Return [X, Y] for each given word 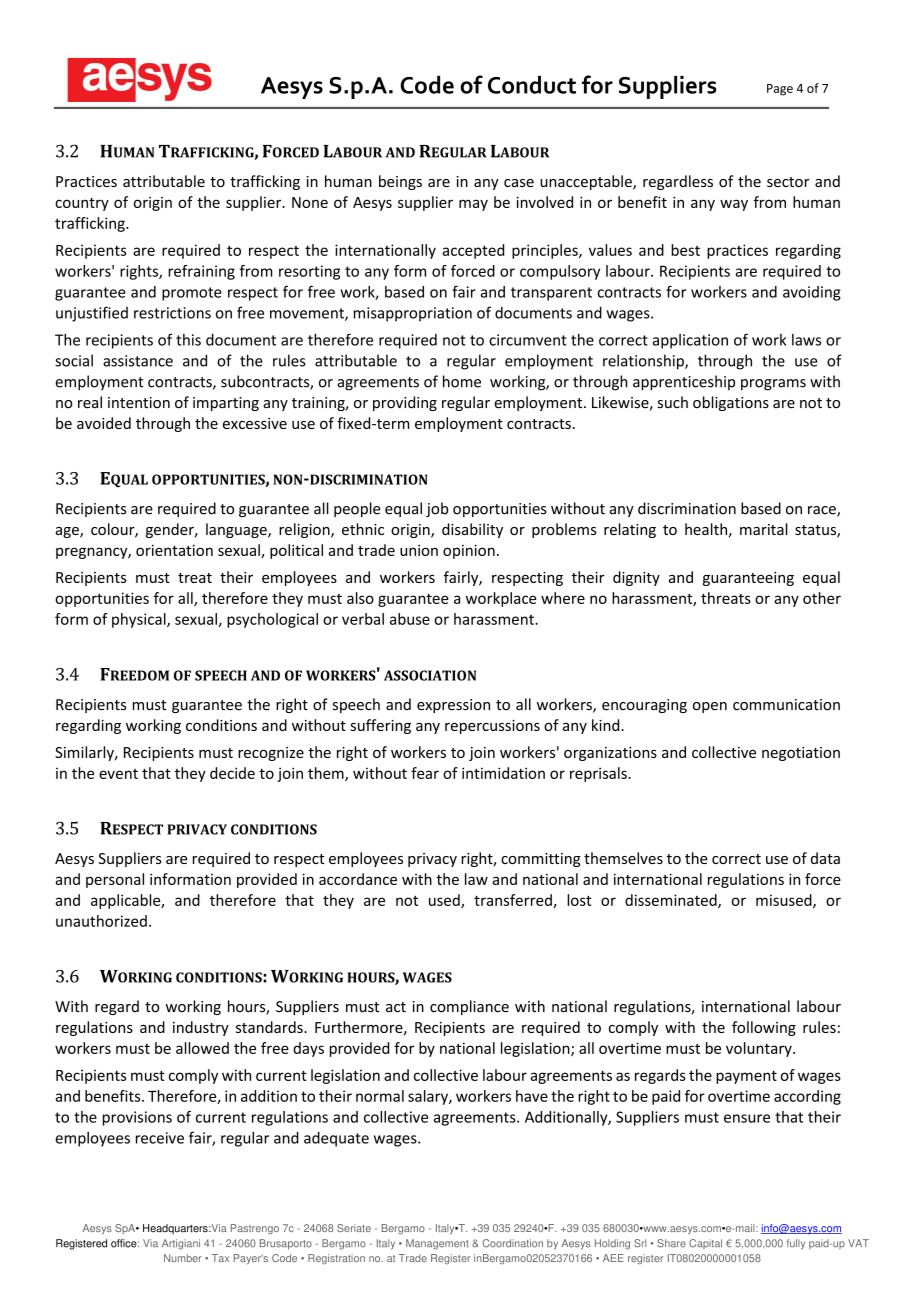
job [437, 509]
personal [115, 880]
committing [541, 860]
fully [796, 1244]
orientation [174, 550]
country [82, 204]
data [825, 858]
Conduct [532, 85]
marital [764, 529]
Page [780, 90]
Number [183, 1258]
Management [437, 1244]
